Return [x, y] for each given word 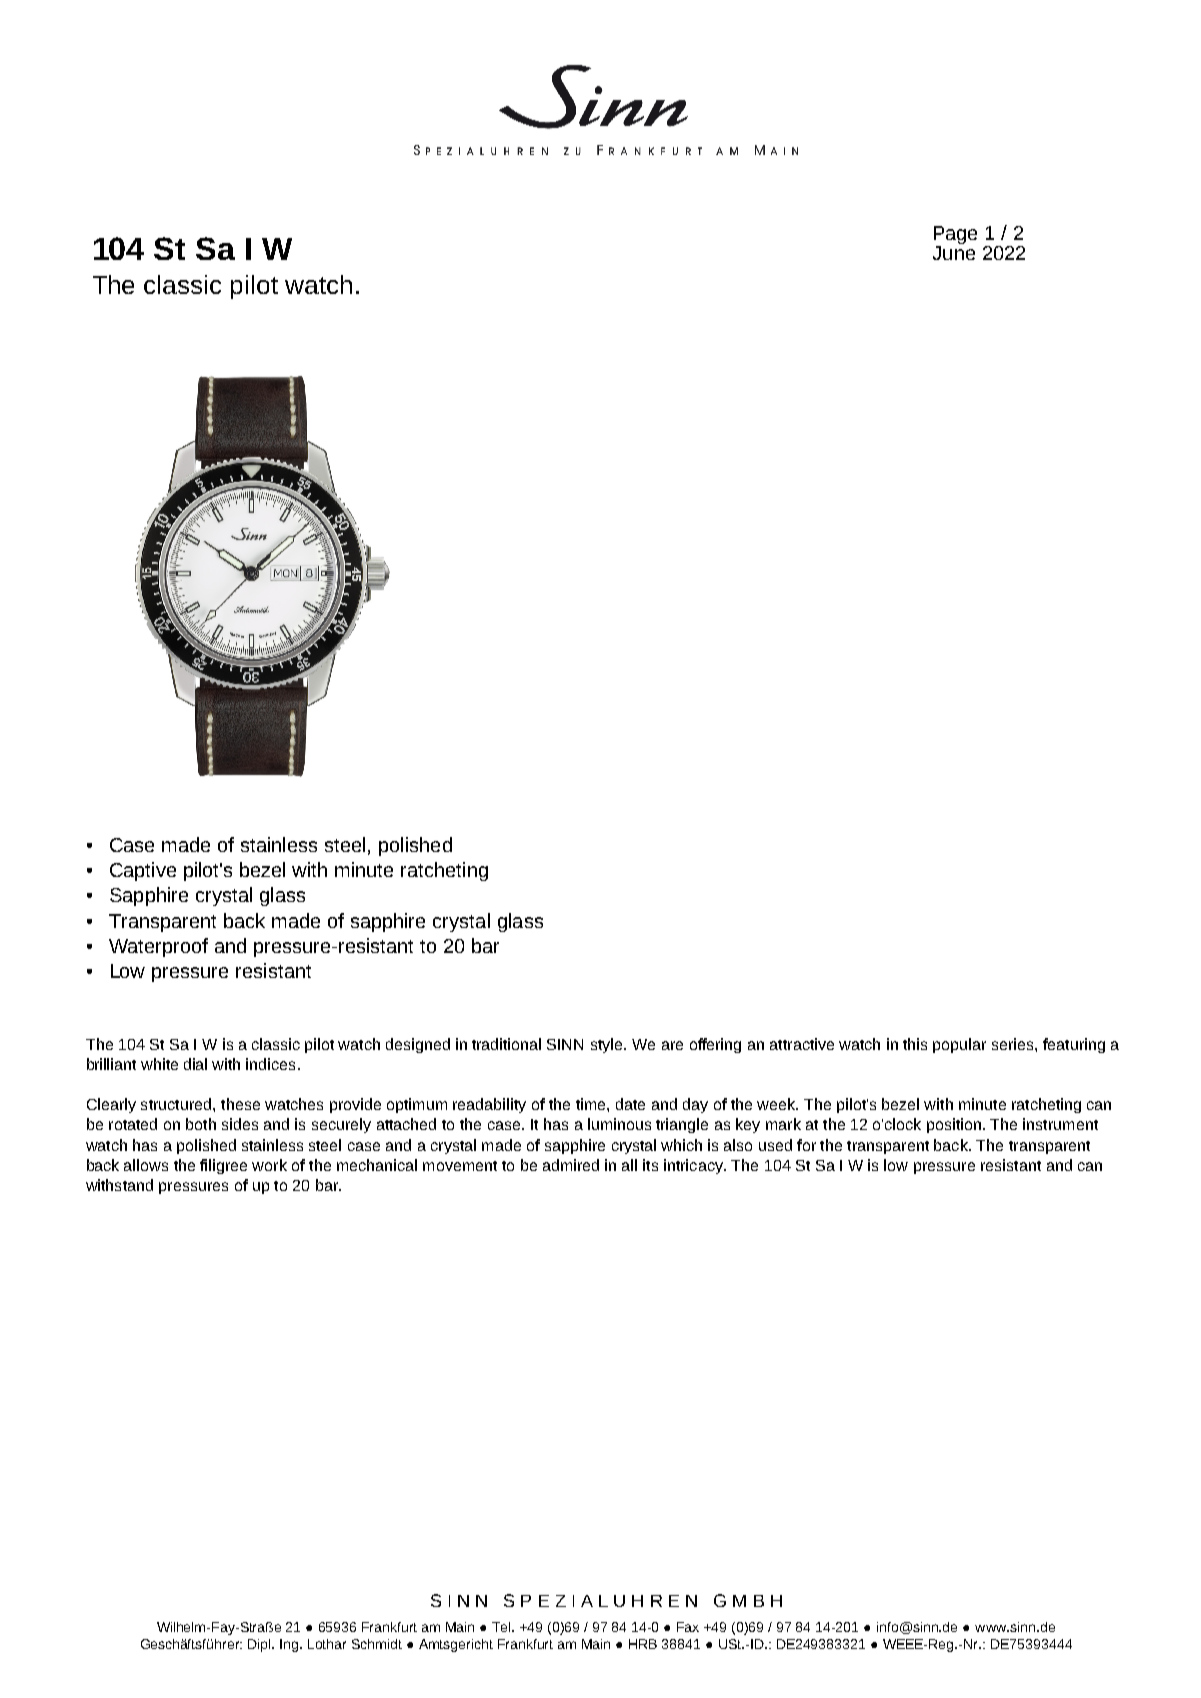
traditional [506, 1044]
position [954, 1125]
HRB [643, 1644]
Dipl [261, 1645]
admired [571, 1165]
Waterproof [158, 947]
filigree [223, 1166]
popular [959, 1045]
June [954, 253]
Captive [143, 871]
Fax [688, 1627]
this [915, 1044]
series [1014, 1044]
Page [955, 236]
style [608, 1045]
